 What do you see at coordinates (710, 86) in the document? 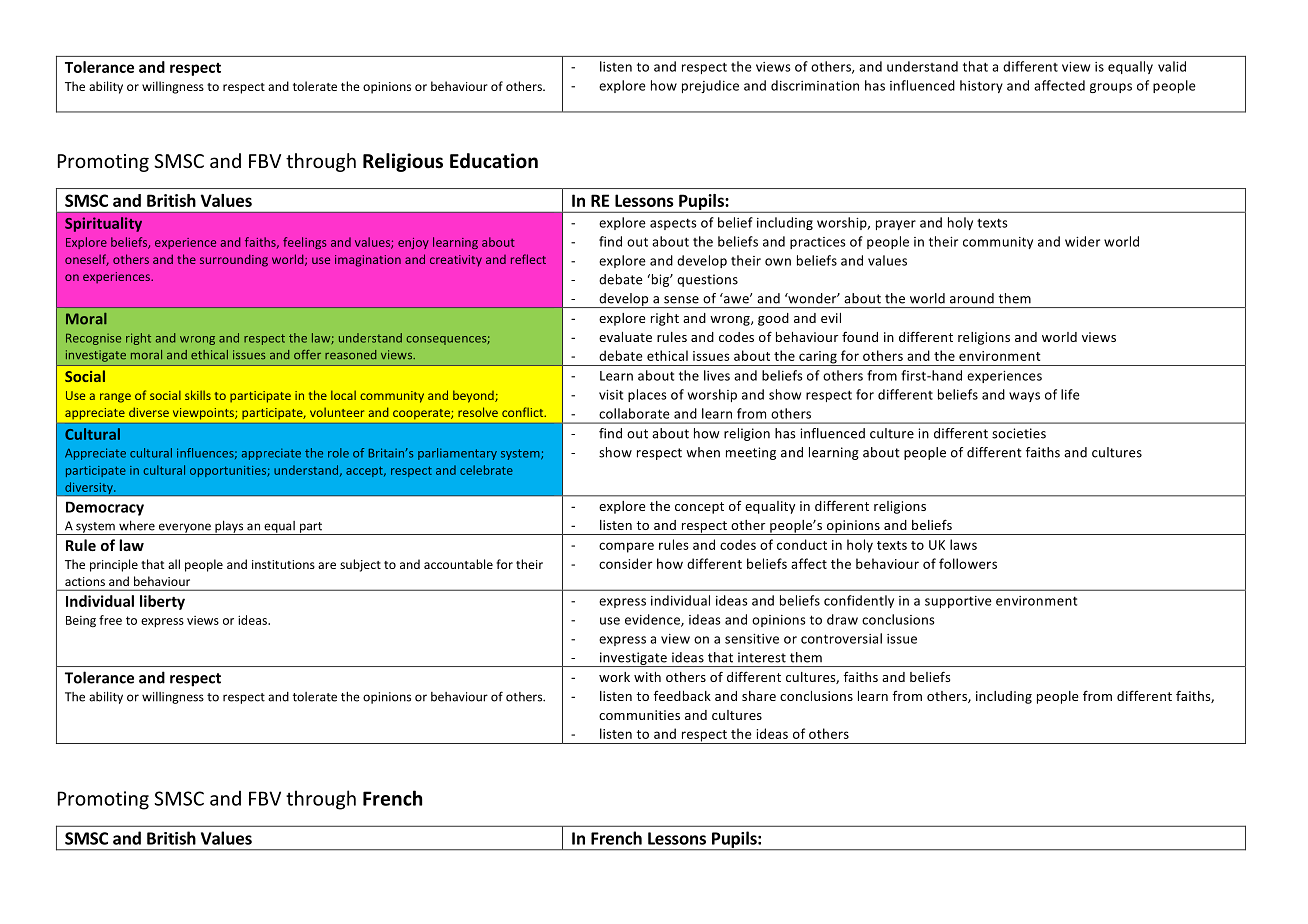
I see `prejudice` at bounding box center [710, 86].
